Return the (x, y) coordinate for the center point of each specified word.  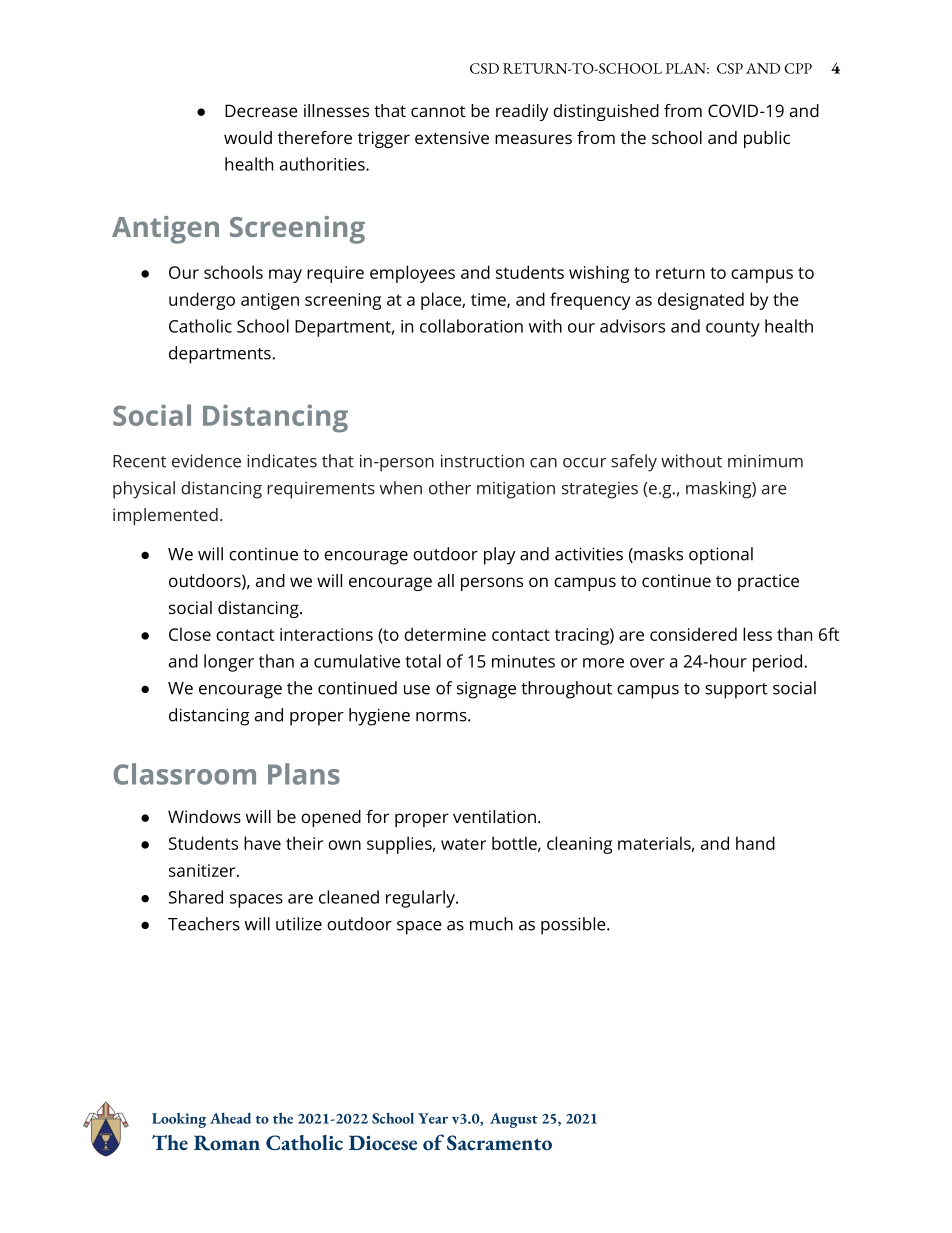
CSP (730, 68)
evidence (206, 461)
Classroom (185, 774)
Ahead (230, 1118)
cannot (438, 111)
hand (755, 843)
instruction (482, 461)
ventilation (494, 816)
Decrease (261, 110)
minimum (765, 461)
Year (433, 1118)
